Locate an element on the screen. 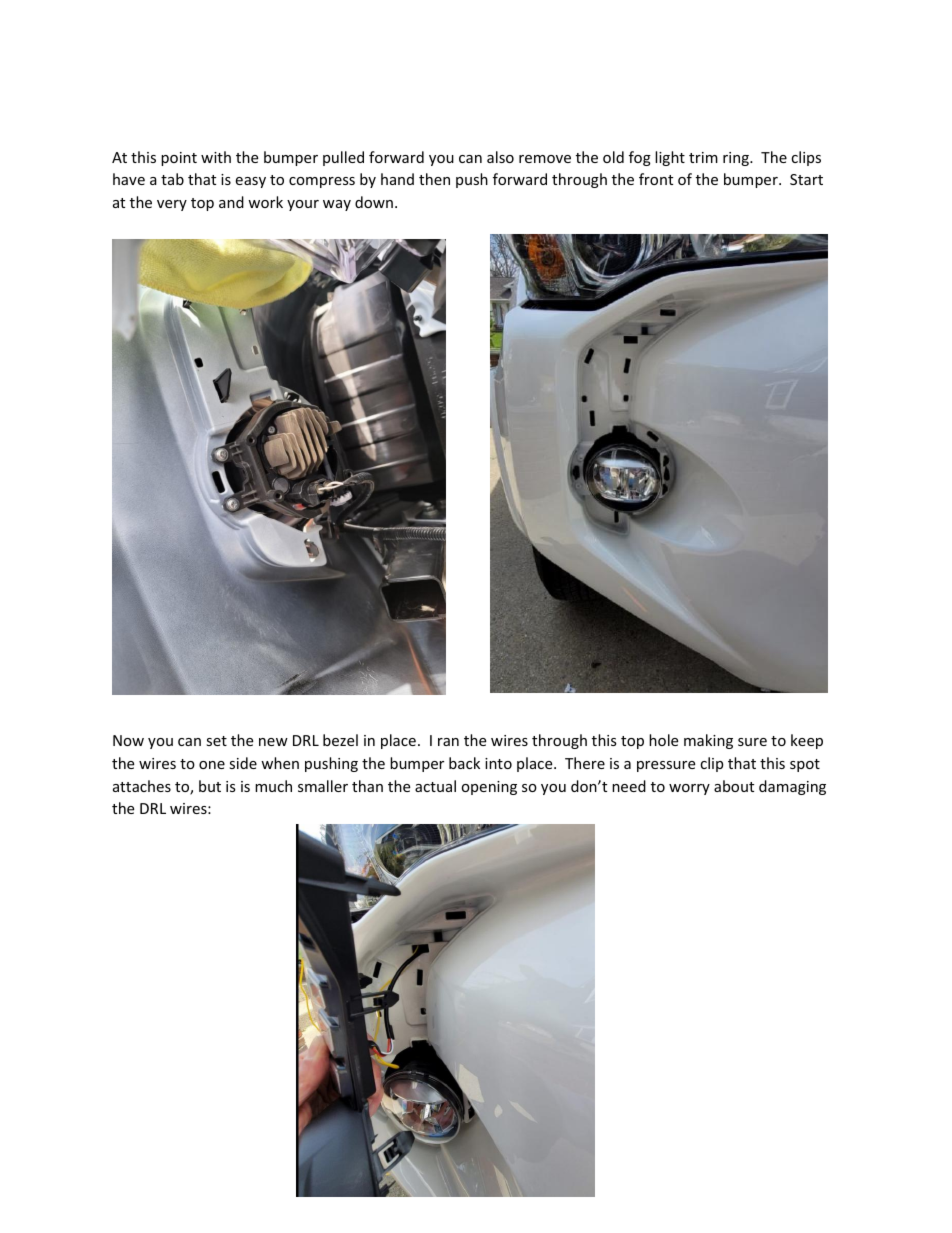 This screenshot has width=952, height=1233. back is located at coordinates (464, 763).
